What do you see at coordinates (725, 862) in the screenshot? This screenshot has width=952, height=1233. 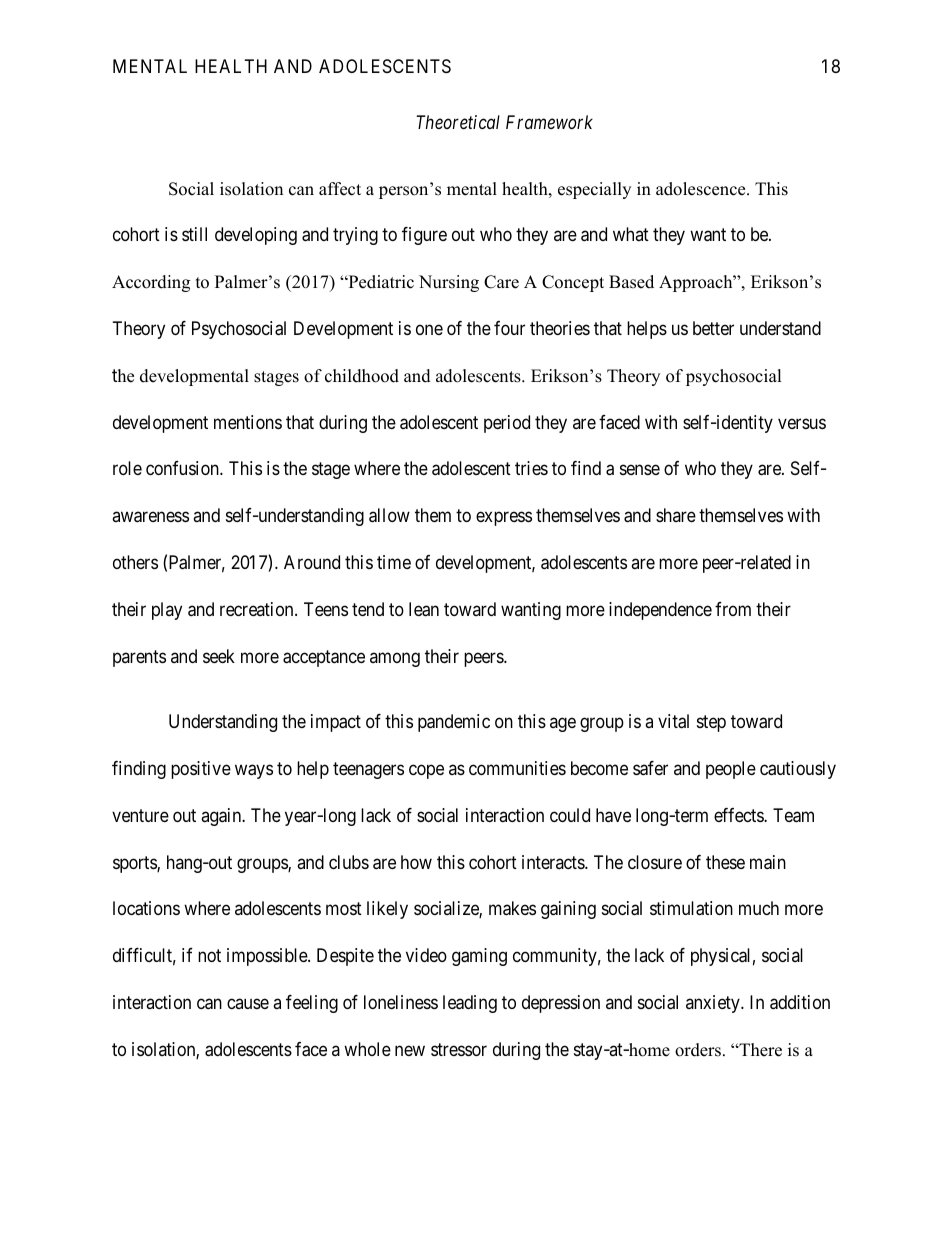 I see `these` at bounding box center [725, 862].
